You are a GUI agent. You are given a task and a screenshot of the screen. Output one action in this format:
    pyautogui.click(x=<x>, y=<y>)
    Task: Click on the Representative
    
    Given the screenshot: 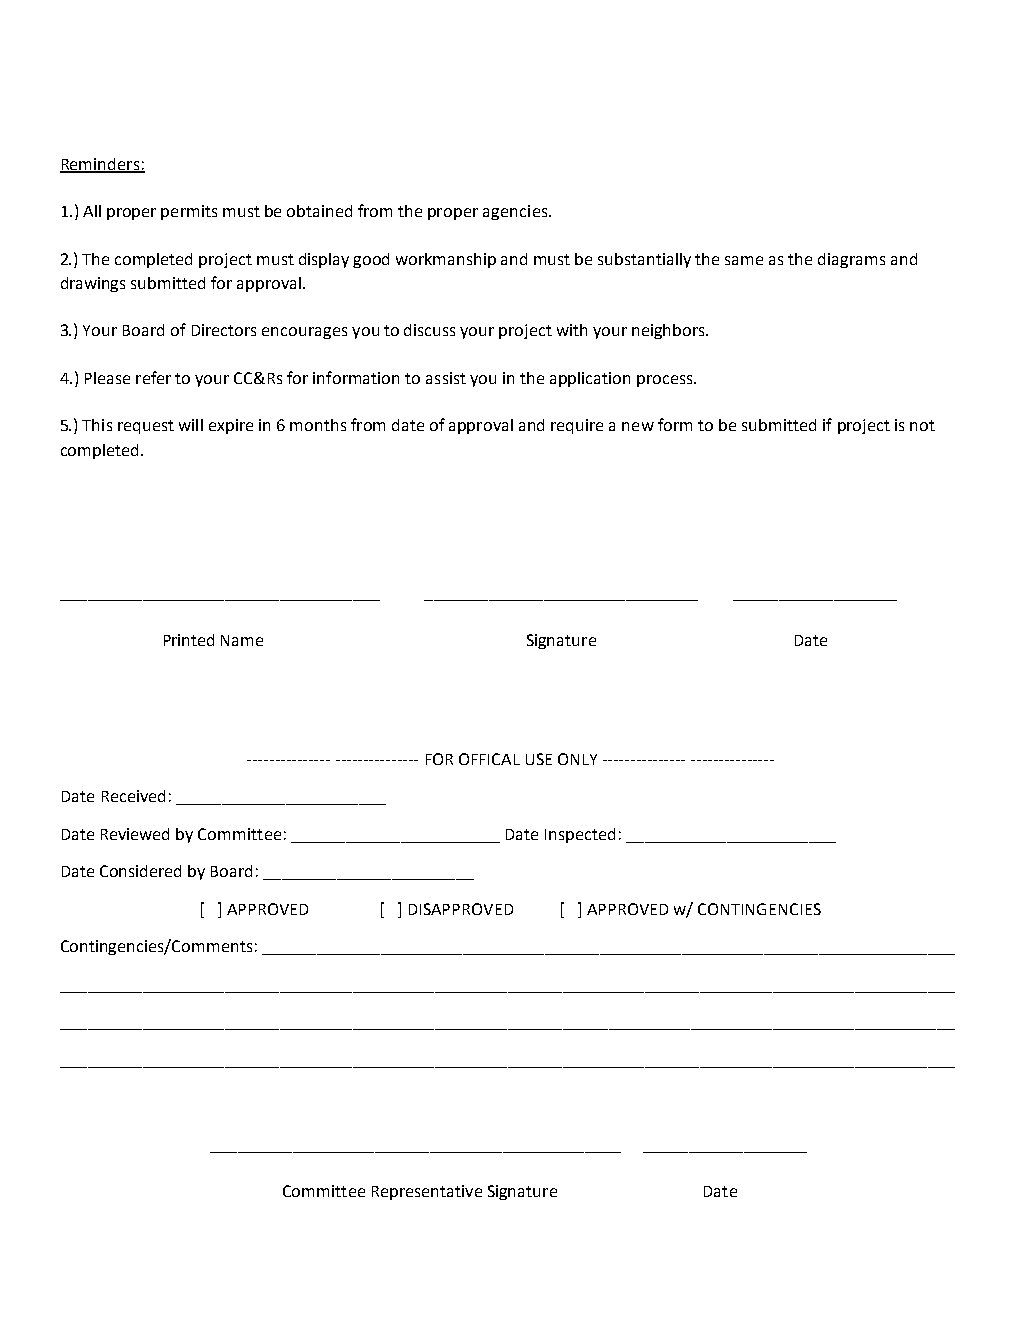 What is the action you would take?
    pyautogui.click(x=427, y=1192)
